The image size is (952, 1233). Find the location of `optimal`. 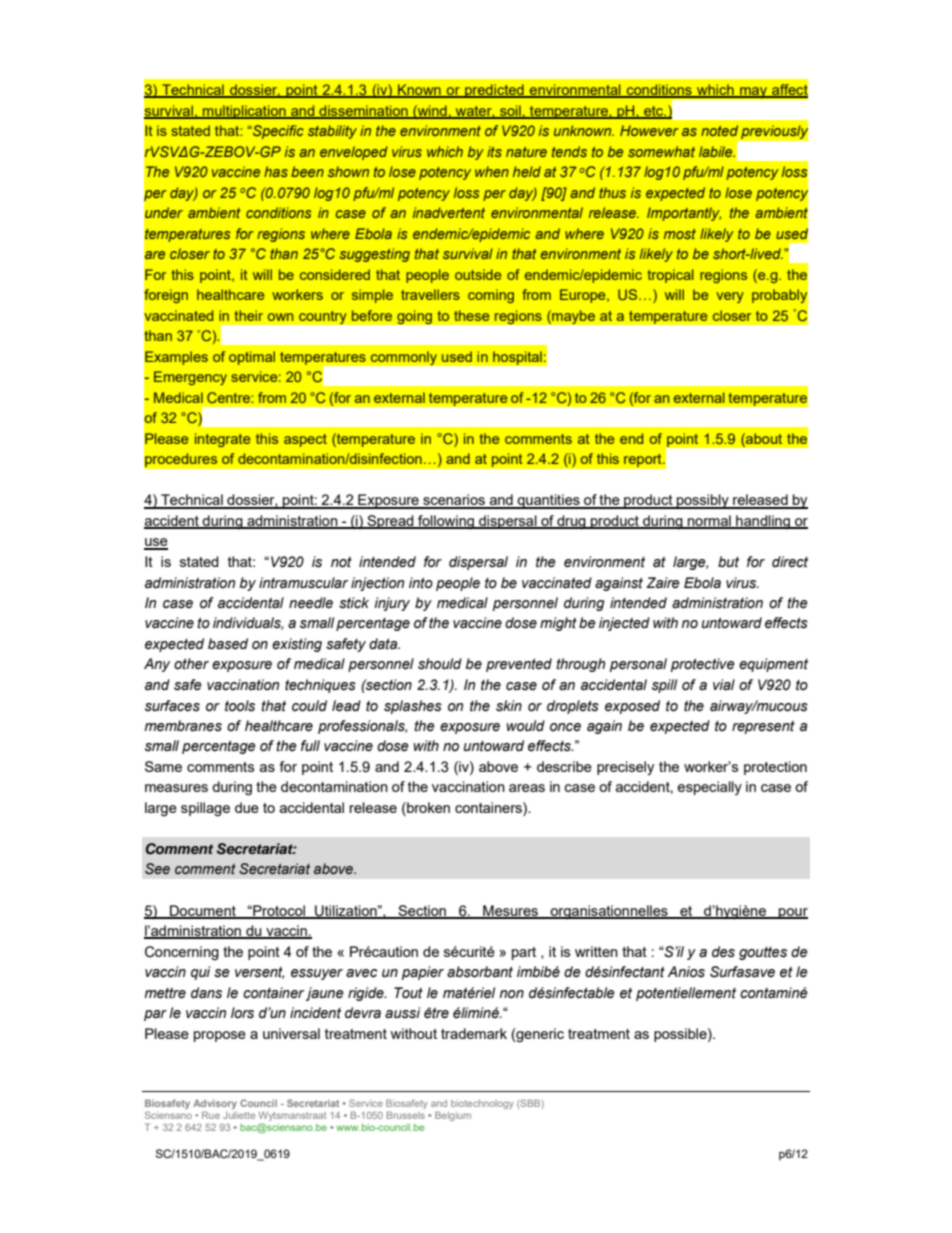

optimal is located at coordinates (252, 358).
